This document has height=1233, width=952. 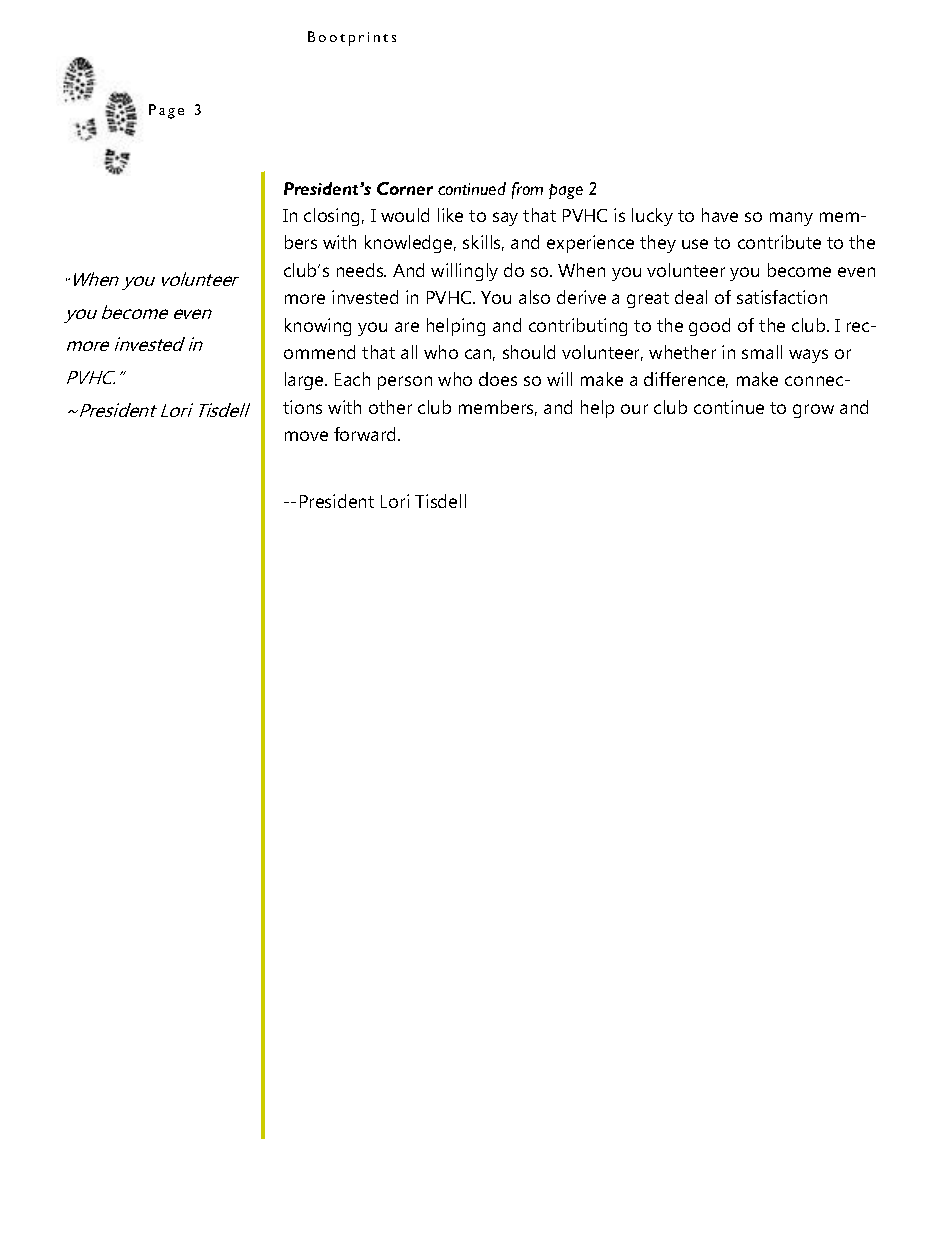 What do you see at coordinates (405, 188) in the document?
I see `Corner` at bounding box center [405, 188].
